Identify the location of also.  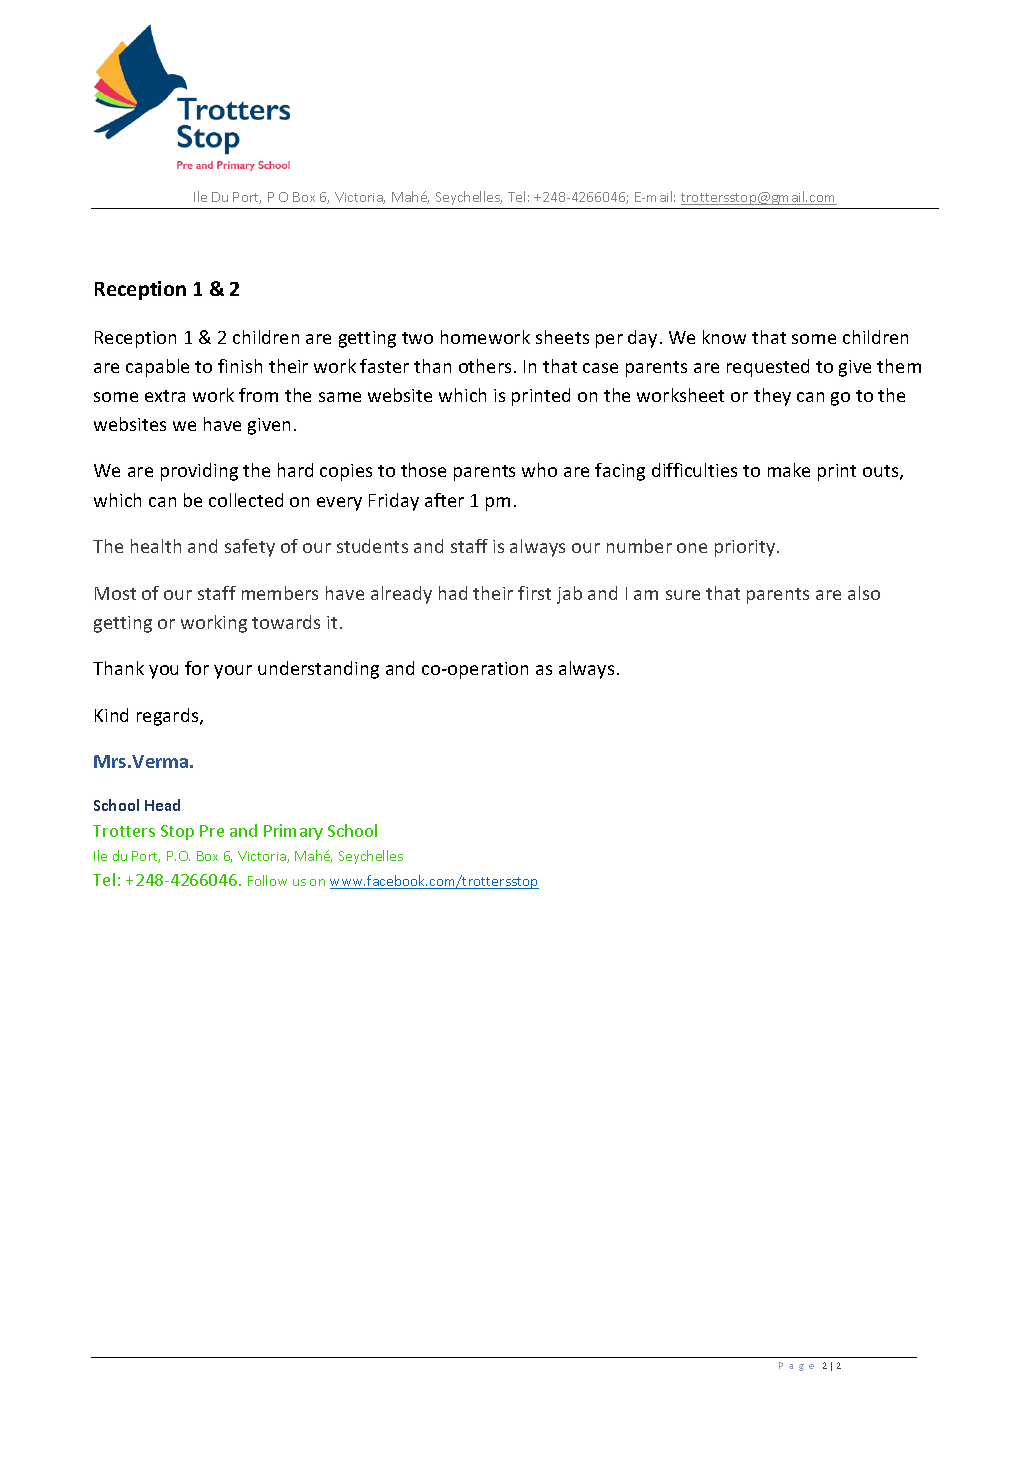
(864, 593).
